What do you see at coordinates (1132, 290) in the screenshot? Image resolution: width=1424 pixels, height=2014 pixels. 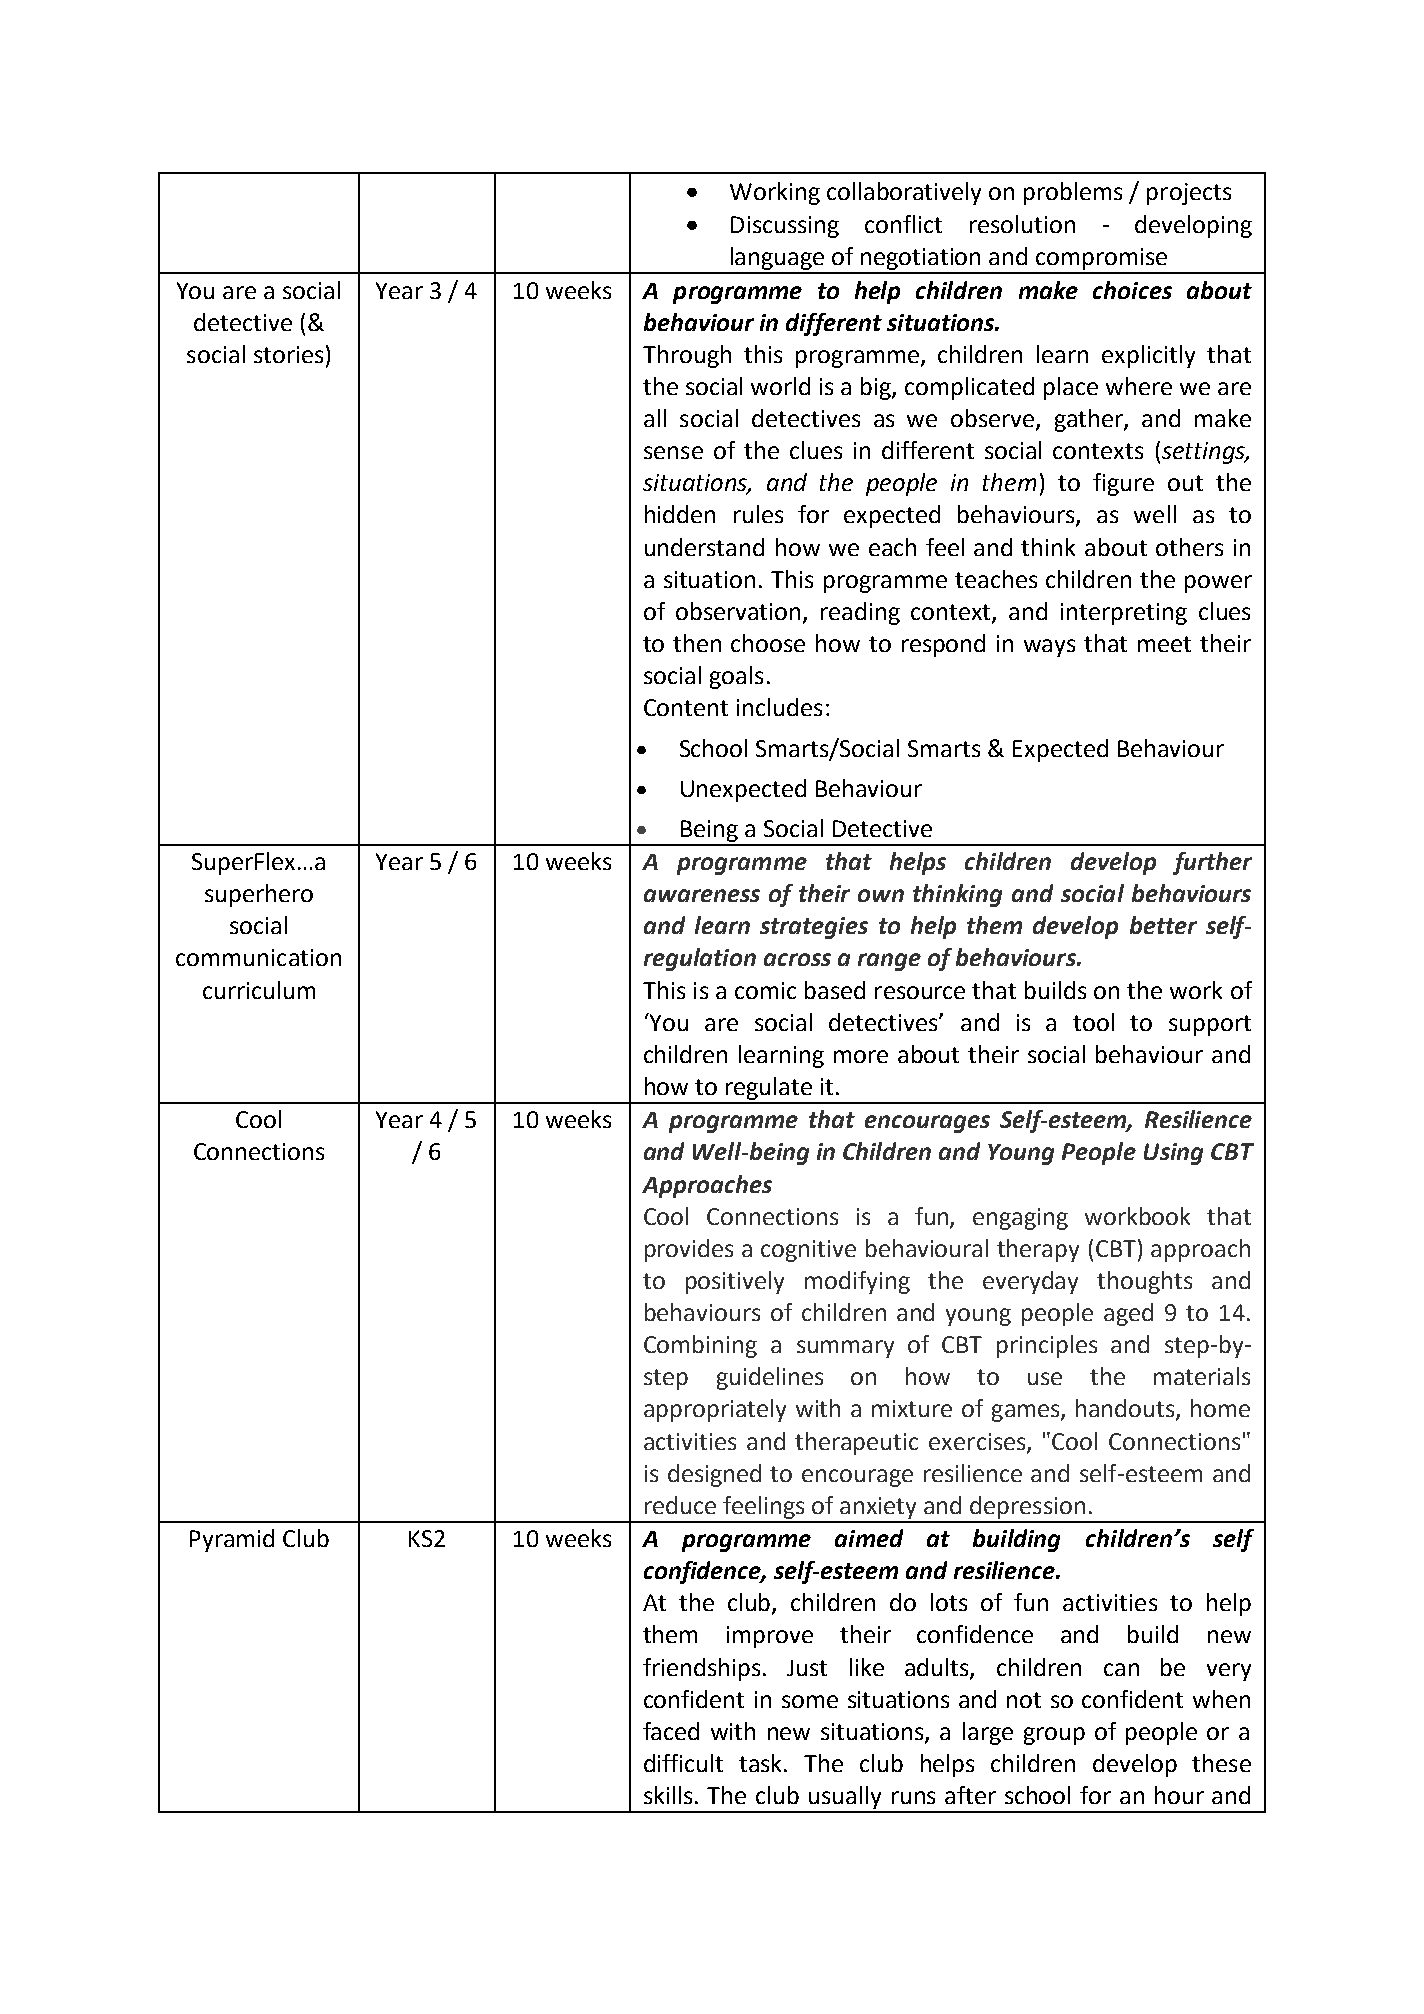 I see `choices` at bounding box center [1132, 290].
